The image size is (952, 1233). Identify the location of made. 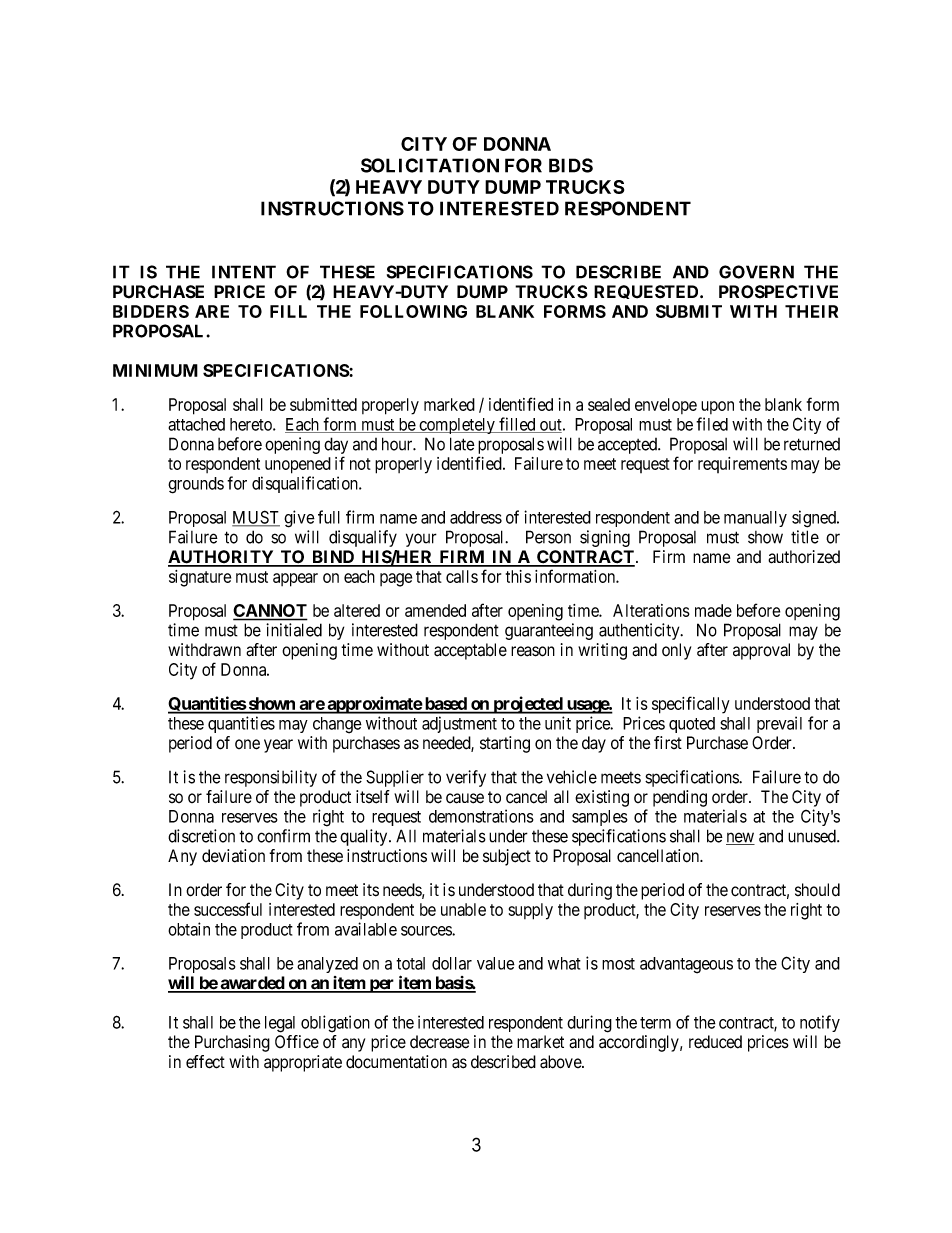
(713, 610).
